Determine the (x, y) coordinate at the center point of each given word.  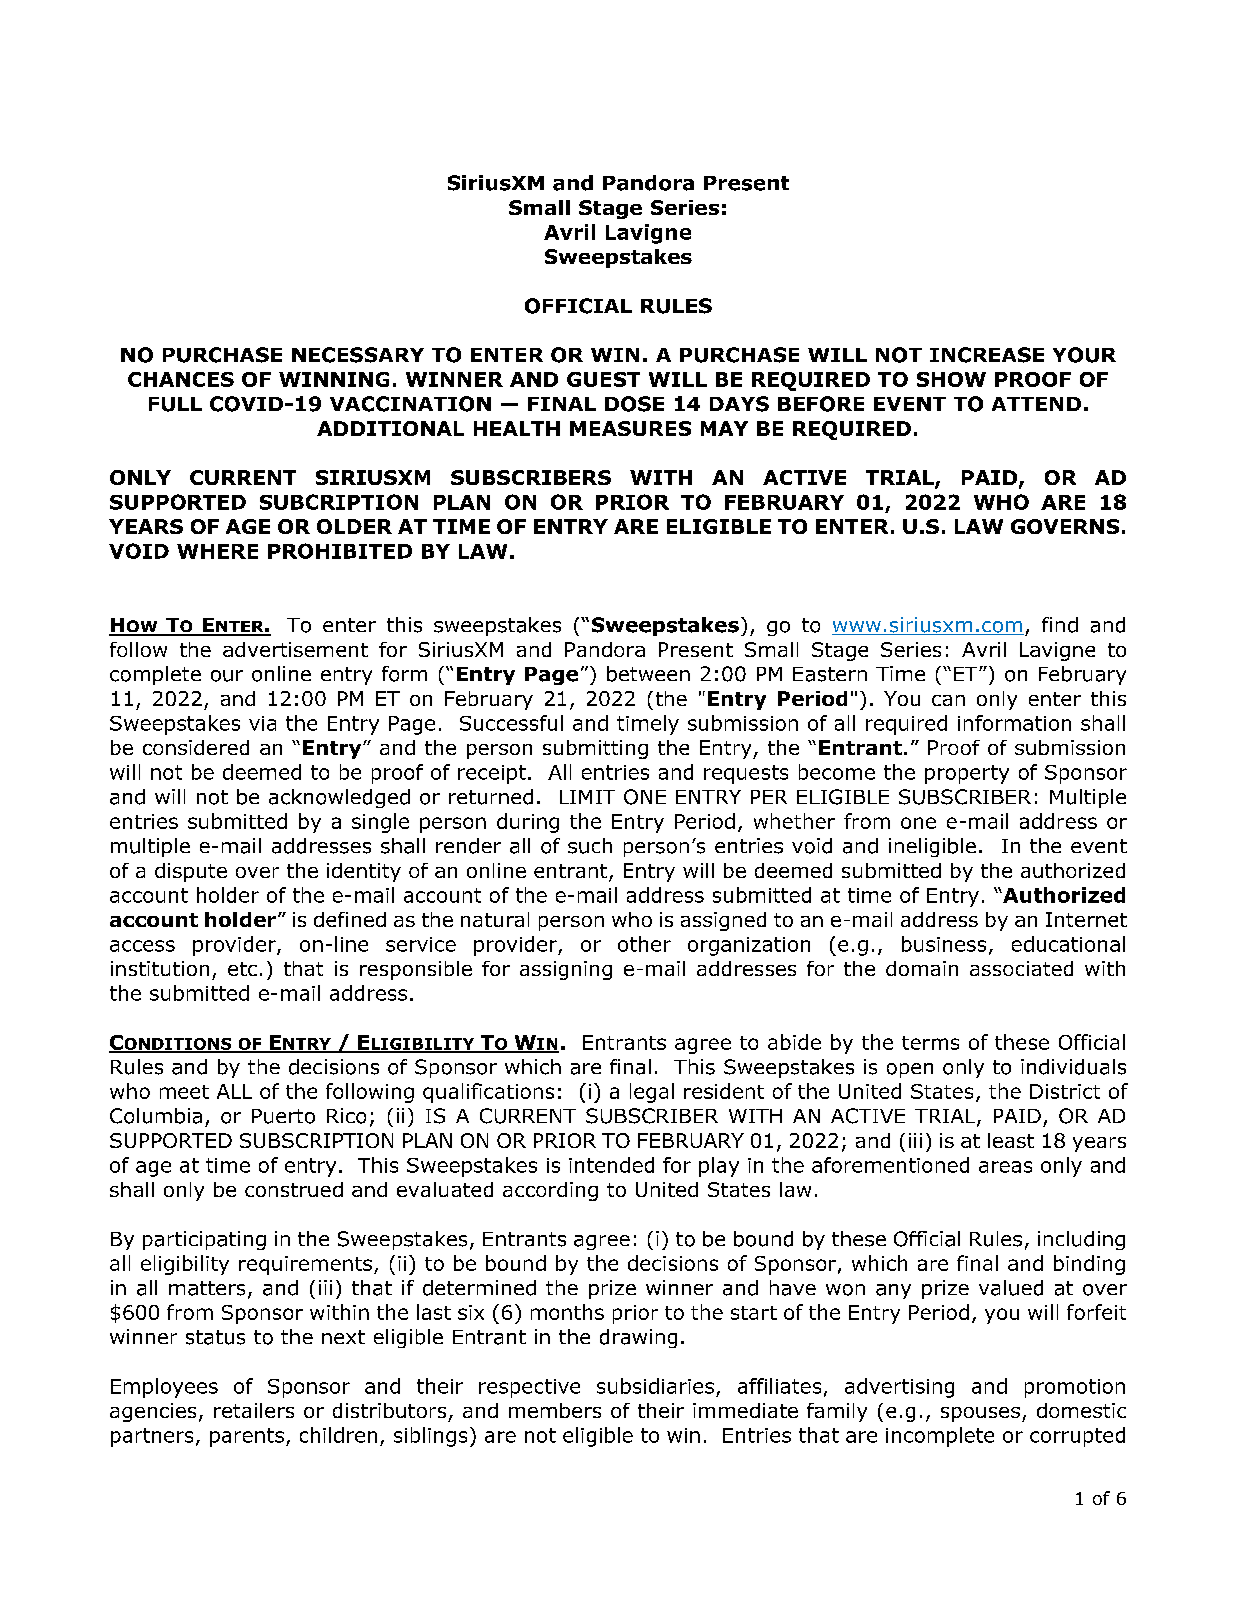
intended (611, 1165)
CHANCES (181, 379)
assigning (566, 970)
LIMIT (587, 797)
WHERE (217, 551)
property (967, 774)
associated (1021, 968)
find (1060, 625)
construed (294, 1189)
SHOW (951, 379)
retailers (254, 1410)
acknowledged (339, 798)
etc (242, 969)
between (648, 674)
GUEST (603, 379)
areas (1005, 1167)
